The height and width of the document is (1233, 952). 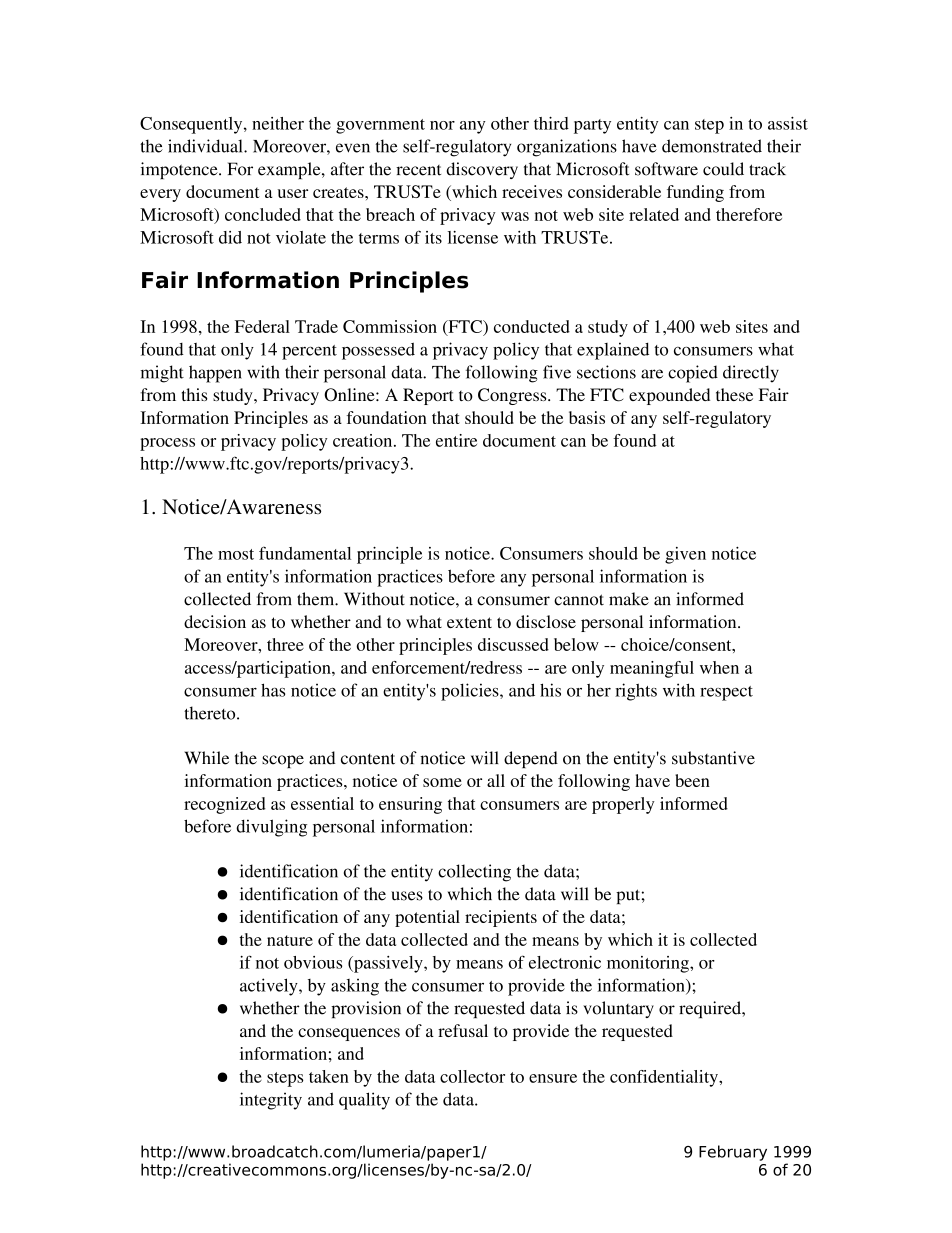 What do you see at coordinates (472, 1076) in the document?
I see `collector` at bounding box center [472, 1076].
